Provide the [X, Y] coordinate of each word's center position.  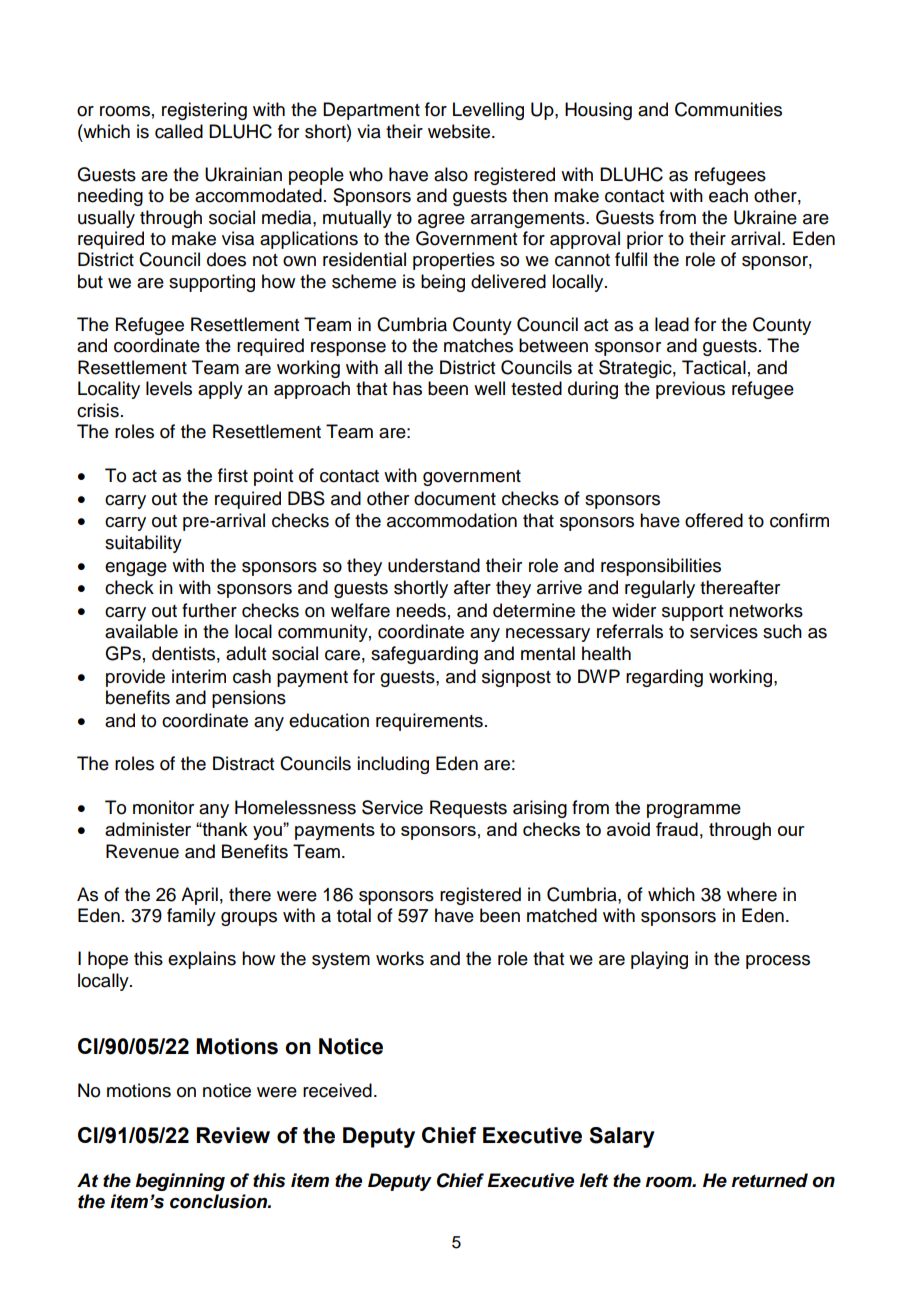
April [199, 896]
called [179, 131]
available [141, 631]
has [407, 388]
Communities [728, 109]
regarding [664, 678]
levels [169, 388]
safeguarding [424, 655]
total [354, 915]
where [752, 894]
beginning [180, 1182]
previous [690, 390]
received [337, 1090]
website [460, 131]
